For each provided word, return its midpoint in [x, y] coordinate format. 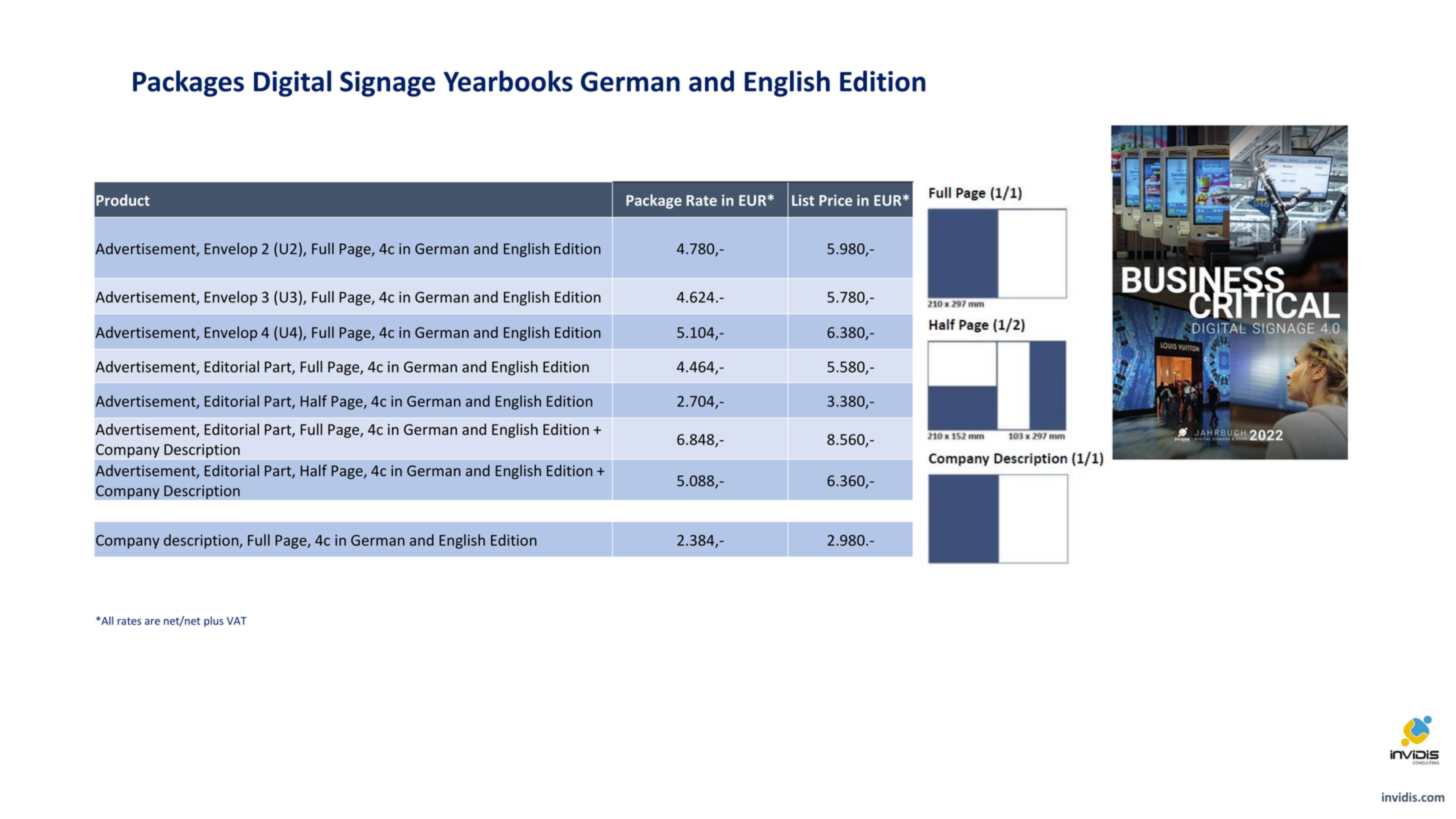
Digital [292, 83]
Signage [387, 84]
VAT [237, 621]
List [803, 200]
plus [214, 621]
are [152, 622]
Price [835, 200]
